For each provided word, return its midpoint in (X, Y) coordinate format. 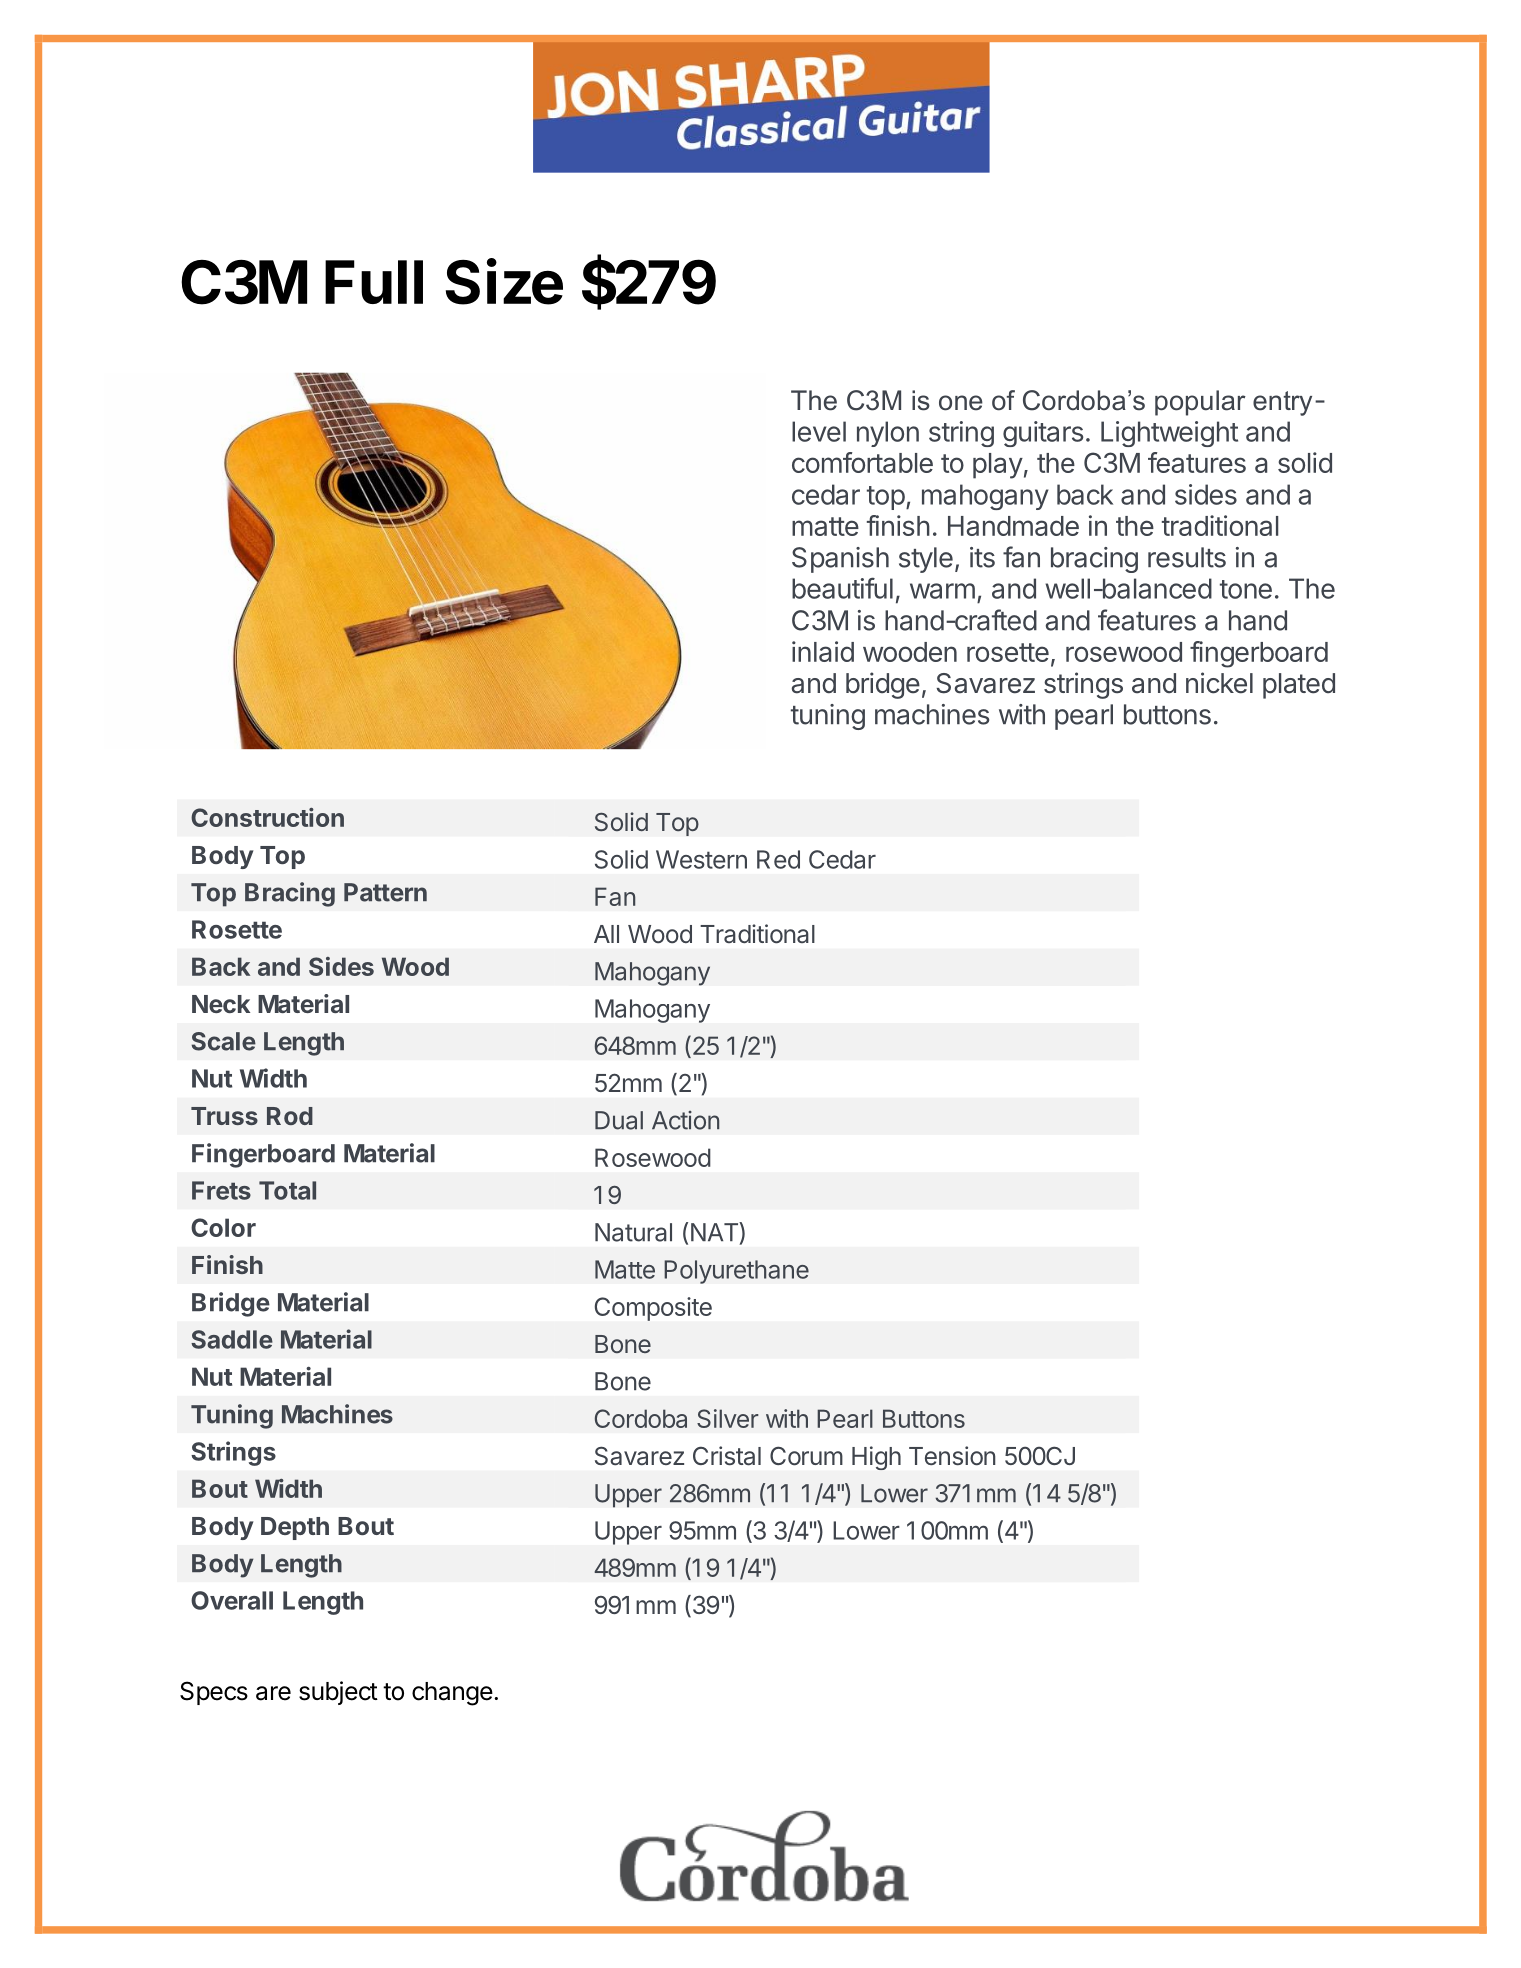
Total (287, 1190)
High (876, 1458)
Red (778, 859)
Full (374, 282)
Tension (952, 1456)
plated (1299, 686)
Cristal (727, 1456)
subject (338, 1693)
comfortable (862, 462)
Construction (267, 817)
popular (1200, 403)
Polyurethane (736, 1272)
